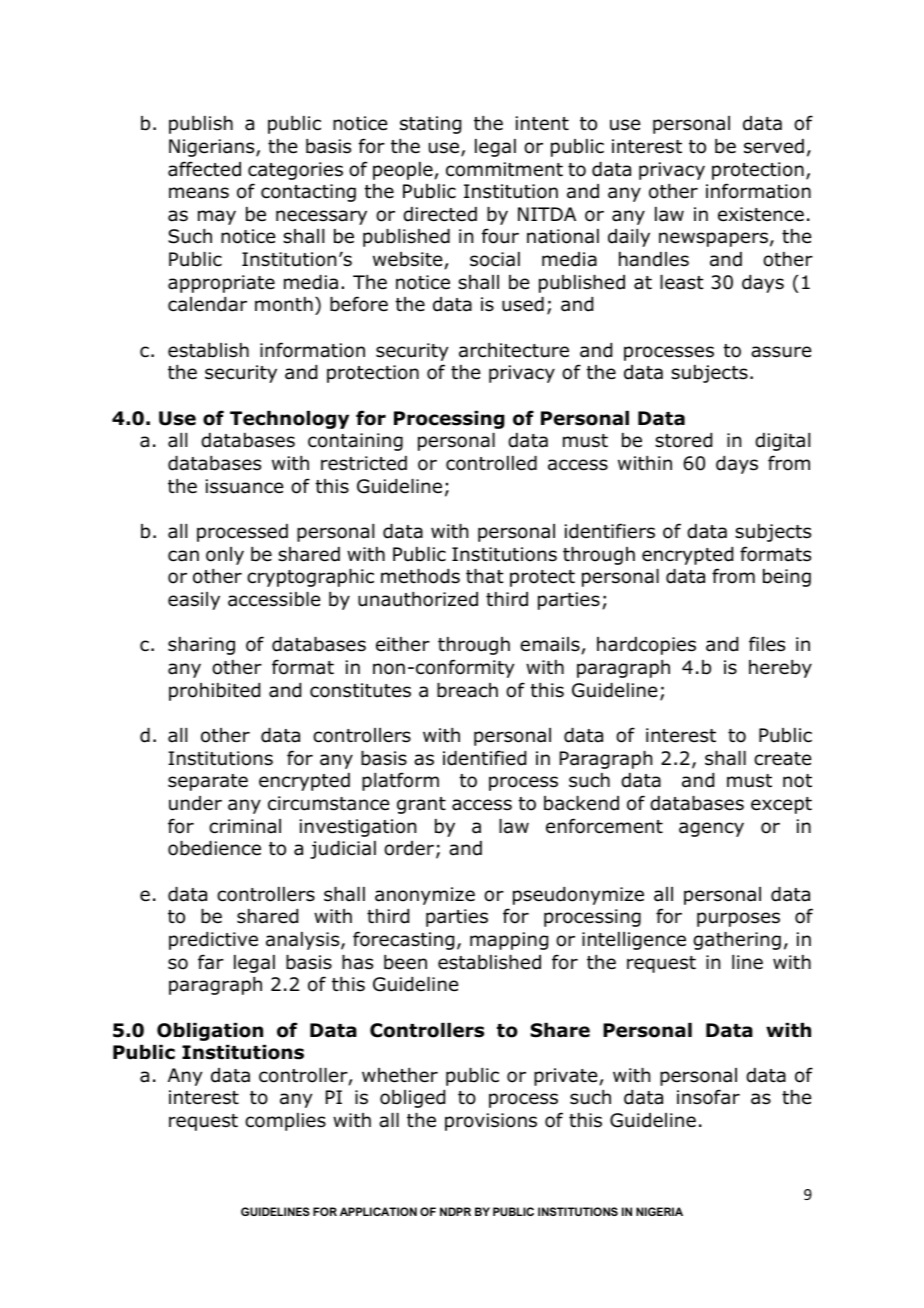 The height and width of the screenshot is (1308, 924). I want to click on Technology, so click(289, 420).
